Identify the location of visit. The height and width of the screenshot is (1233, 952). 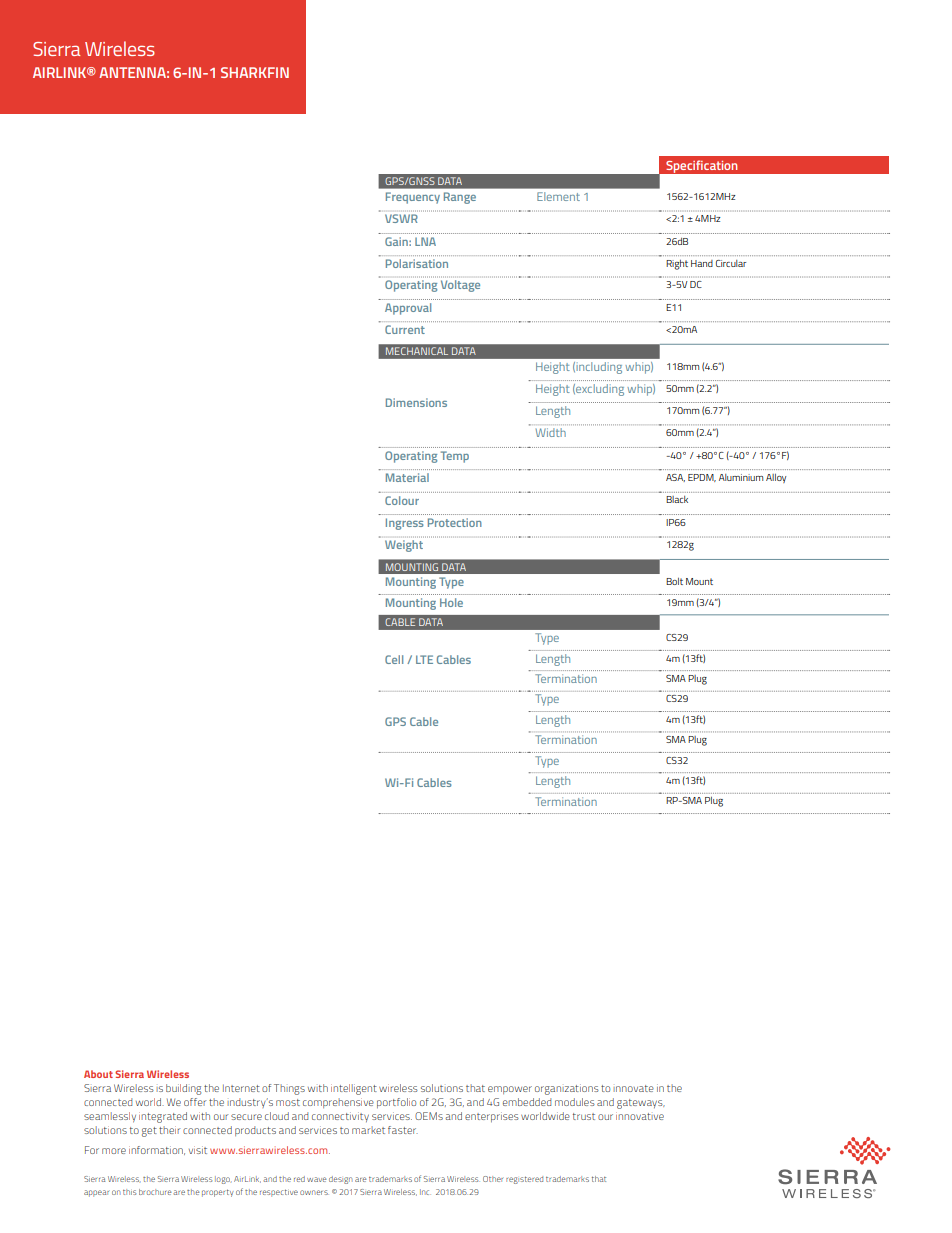
(198, 1150).
